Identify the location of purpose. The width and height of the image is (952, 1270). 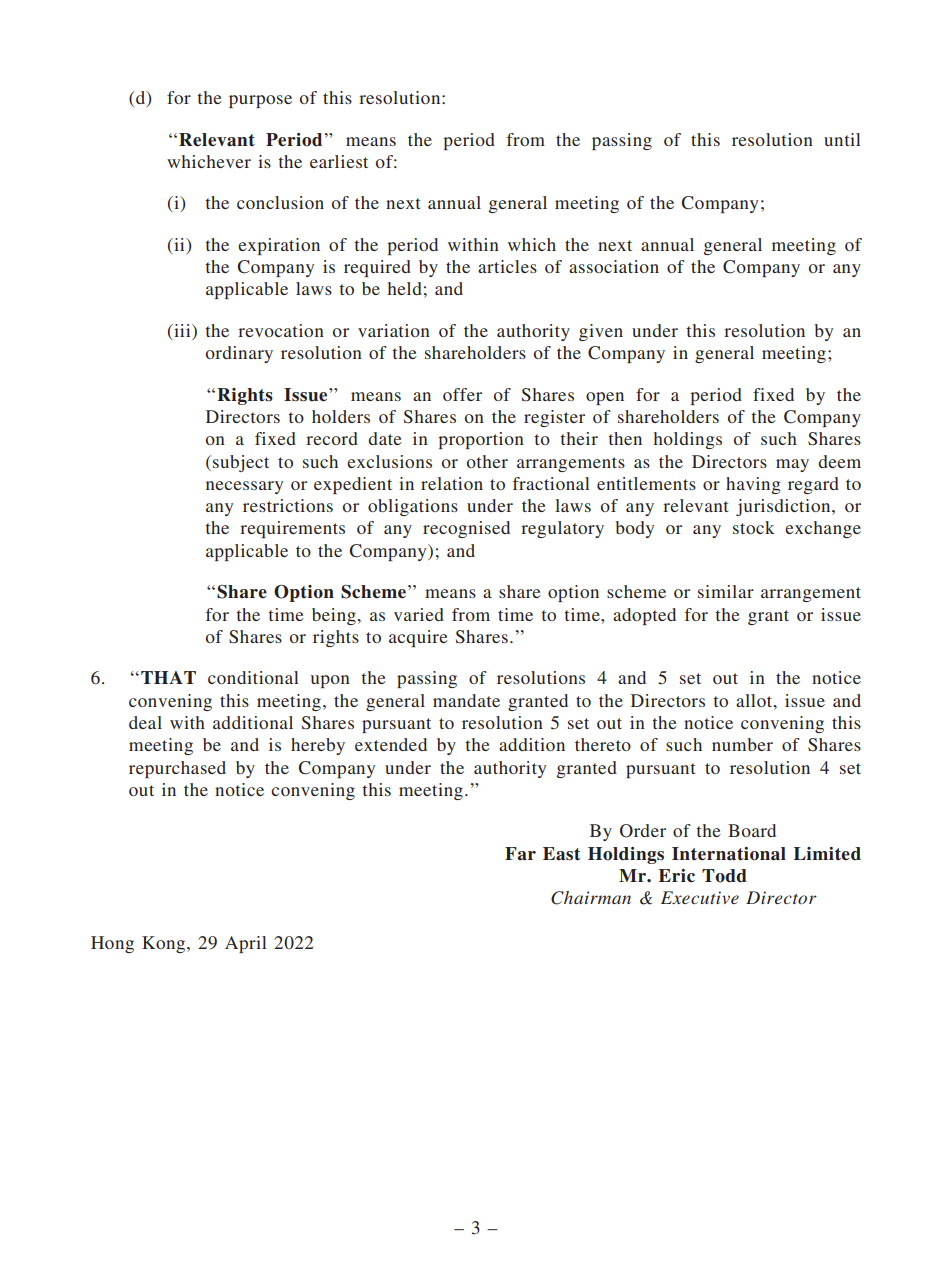
(260, 101).
